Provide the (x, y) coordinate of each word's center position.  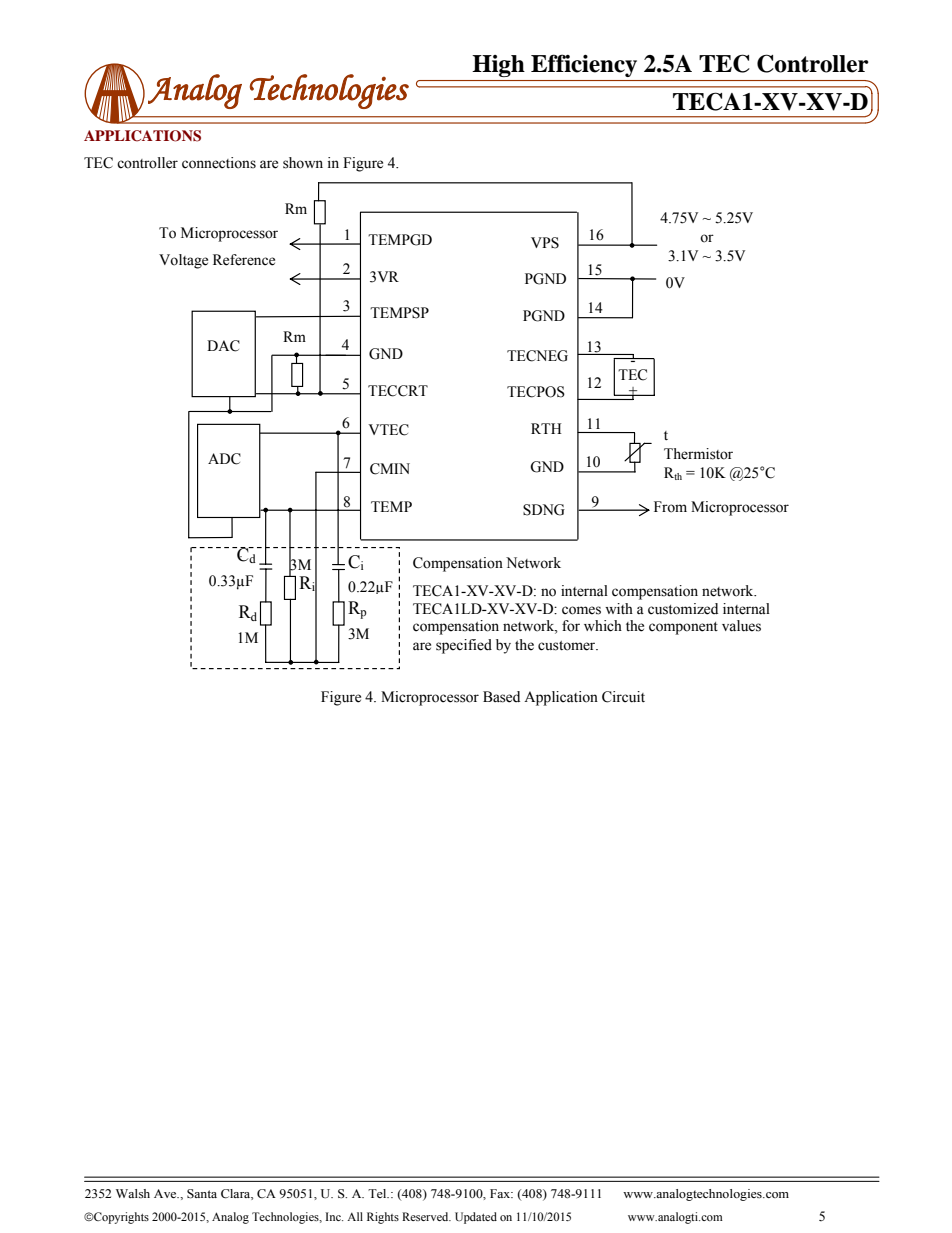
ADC (224, 459)
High (498, 66)
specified (464, 646)
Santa (202, 1194)
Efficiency (584, 65)
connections (219, 163)
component (683, 628)
